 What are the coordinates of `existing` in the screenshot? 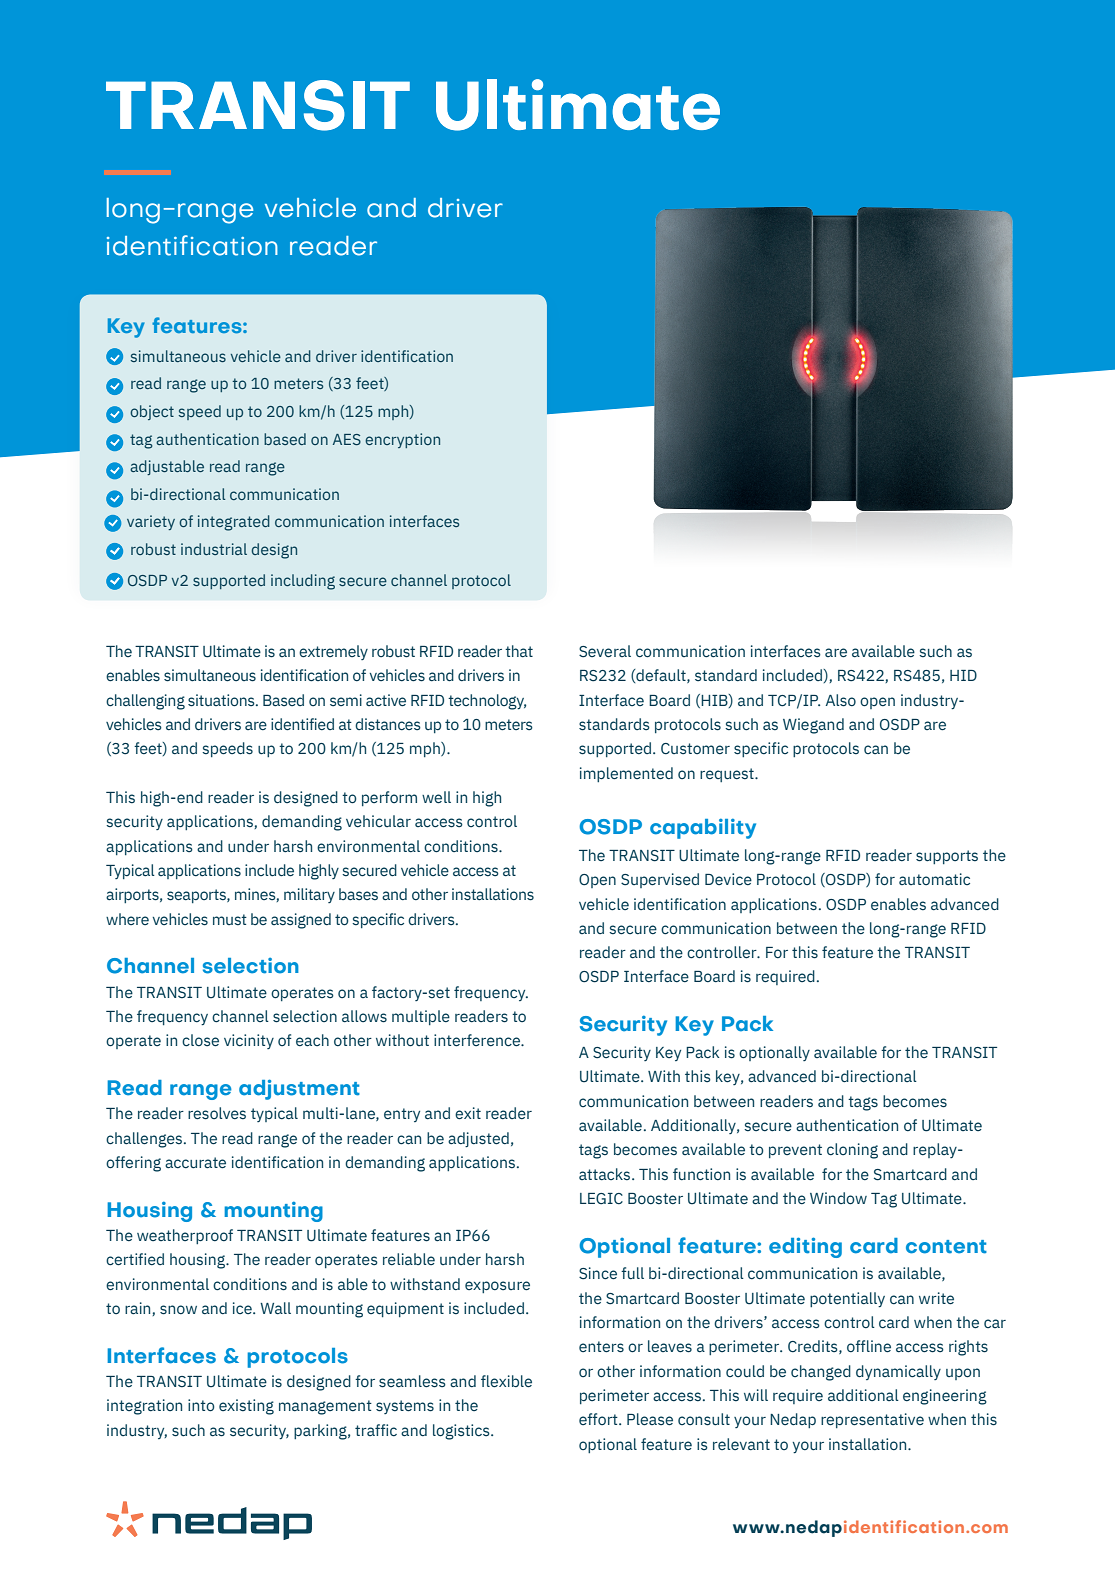 It's located at (246, 1407).
